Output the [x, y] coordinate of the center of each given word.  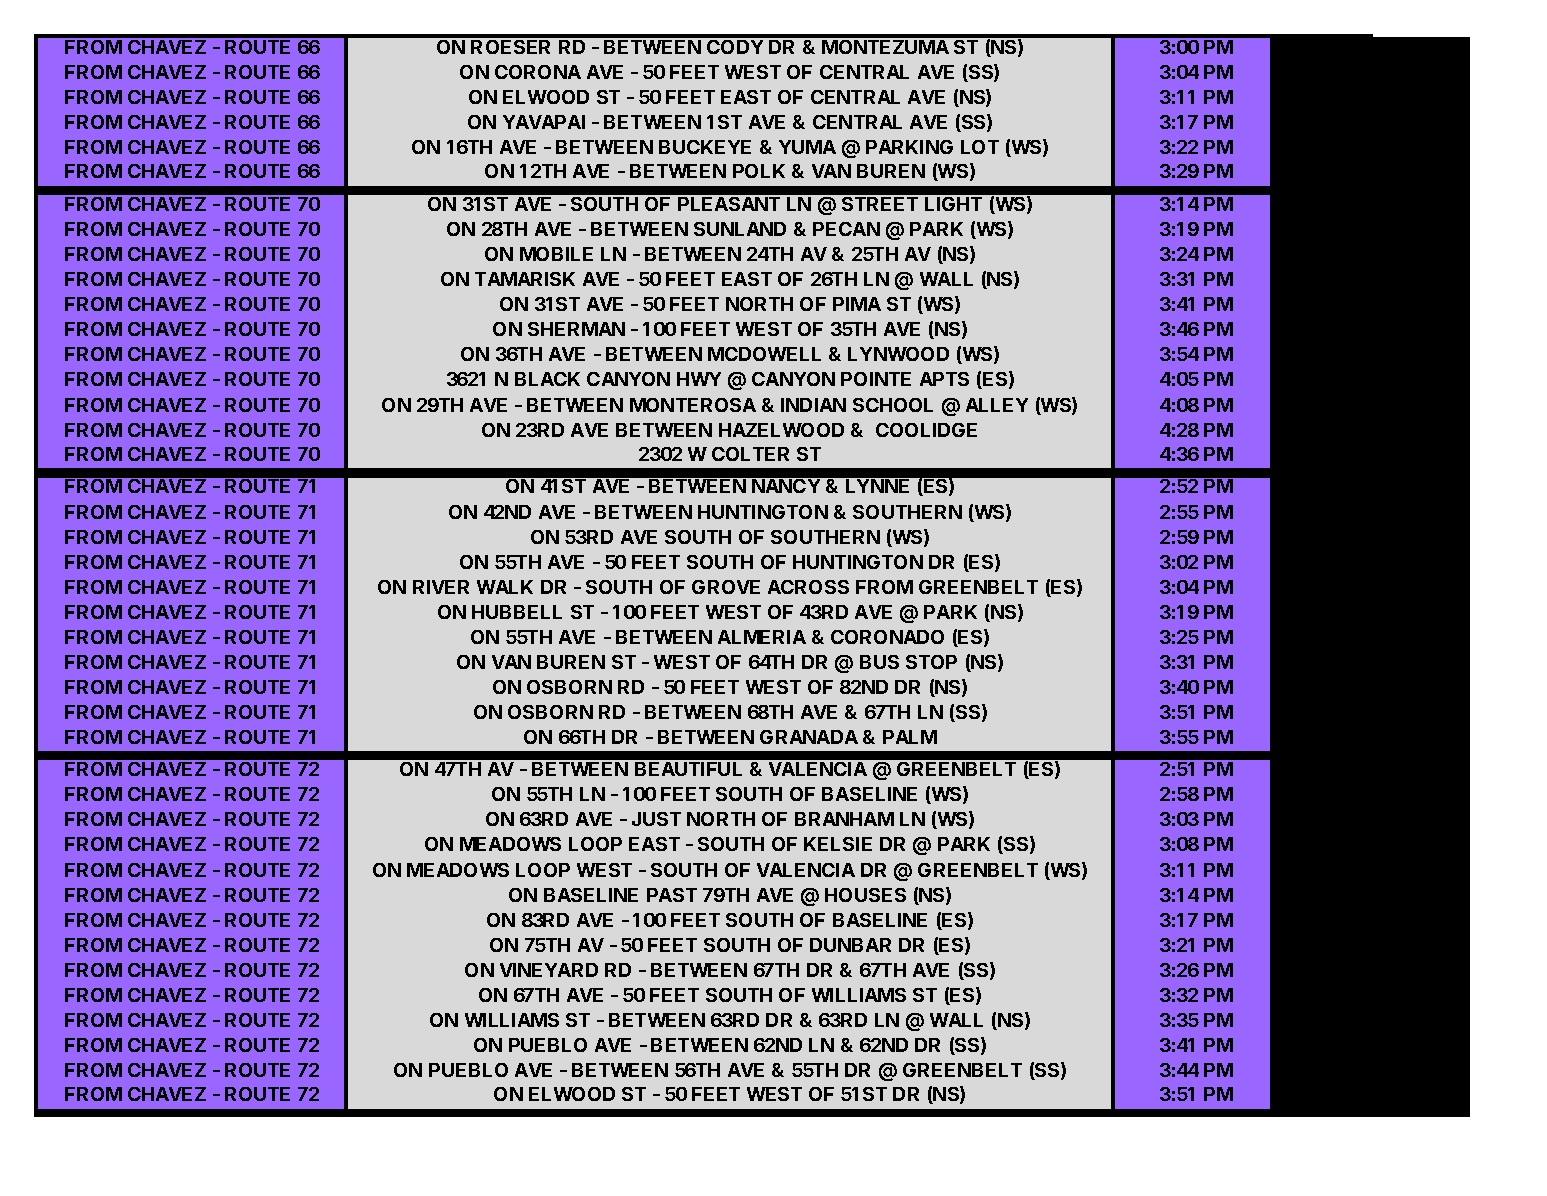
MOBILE [556, 254]
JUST [656, 819]
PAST [672, 895]
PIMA [857, 304]
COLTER [750, 454]
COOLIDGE [926, 430]
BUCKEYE [705, 147]
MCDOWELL [764, 354]
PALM [910, 737]
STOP [931, 662]
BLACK [547, 379]
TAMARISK [525, 279]
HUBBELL [517, 612]
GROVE [726, 587]
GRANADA [809, 737]
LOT [980, 147]
